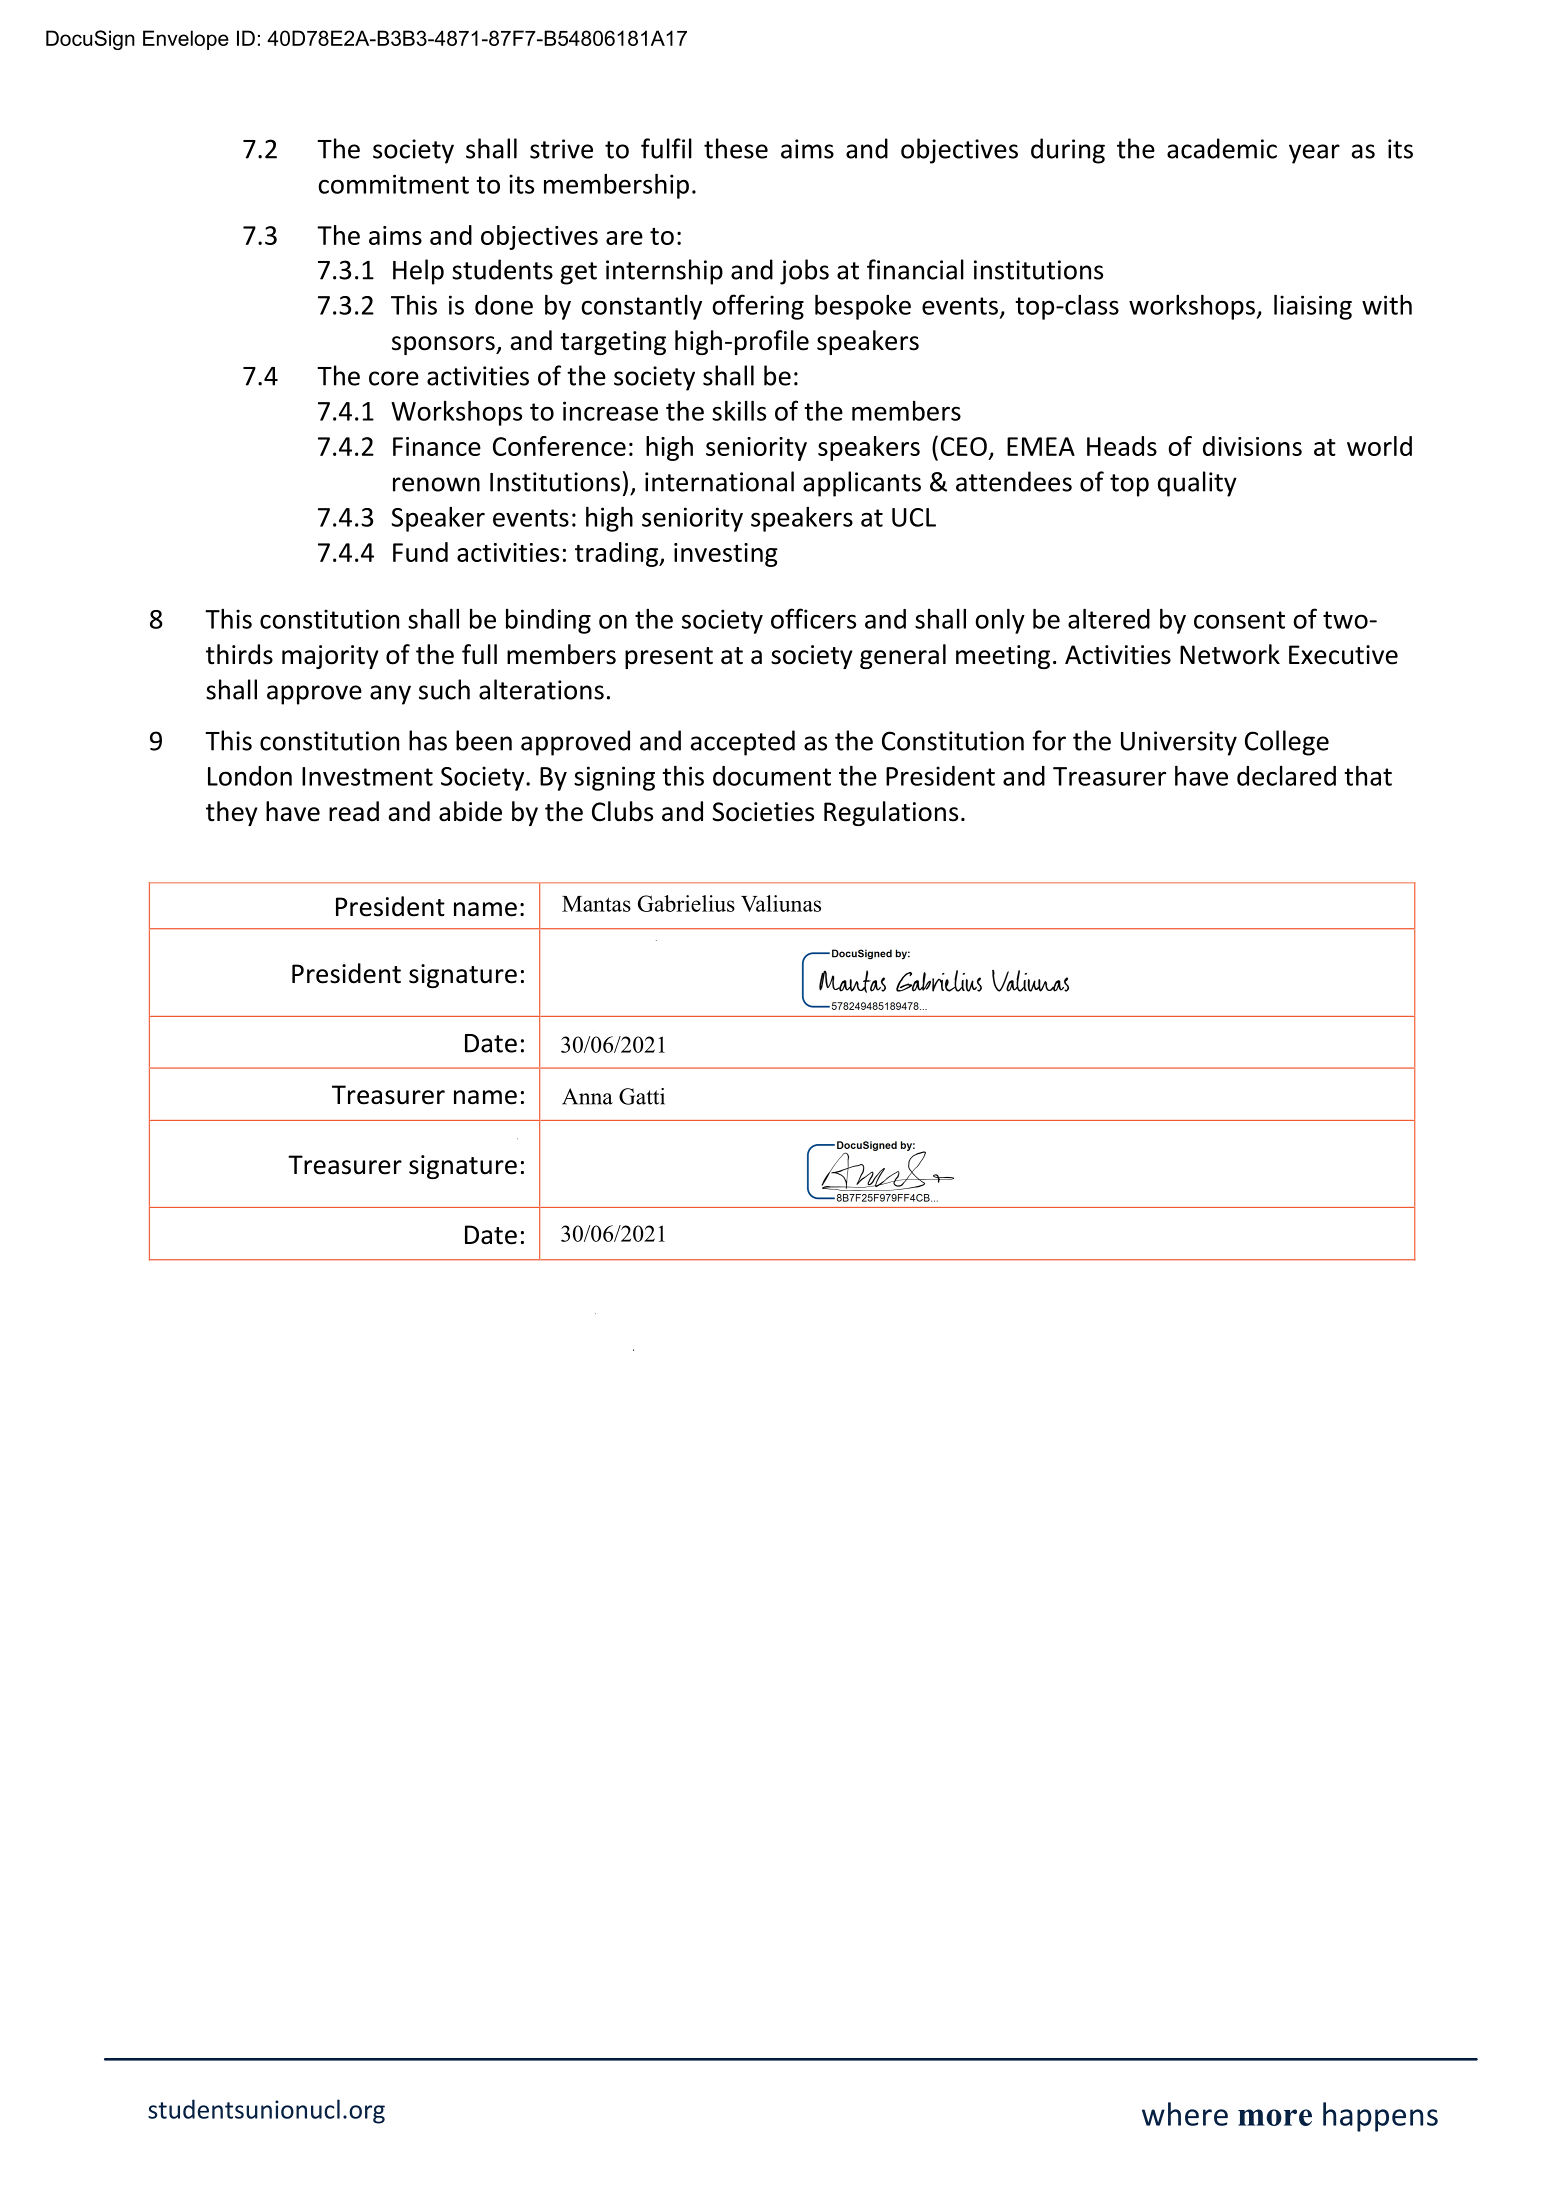 The width and height of the document is (1563, 2212). Describe the element at coordinates (1286, 776) in the document. I see `declared` at that location.
